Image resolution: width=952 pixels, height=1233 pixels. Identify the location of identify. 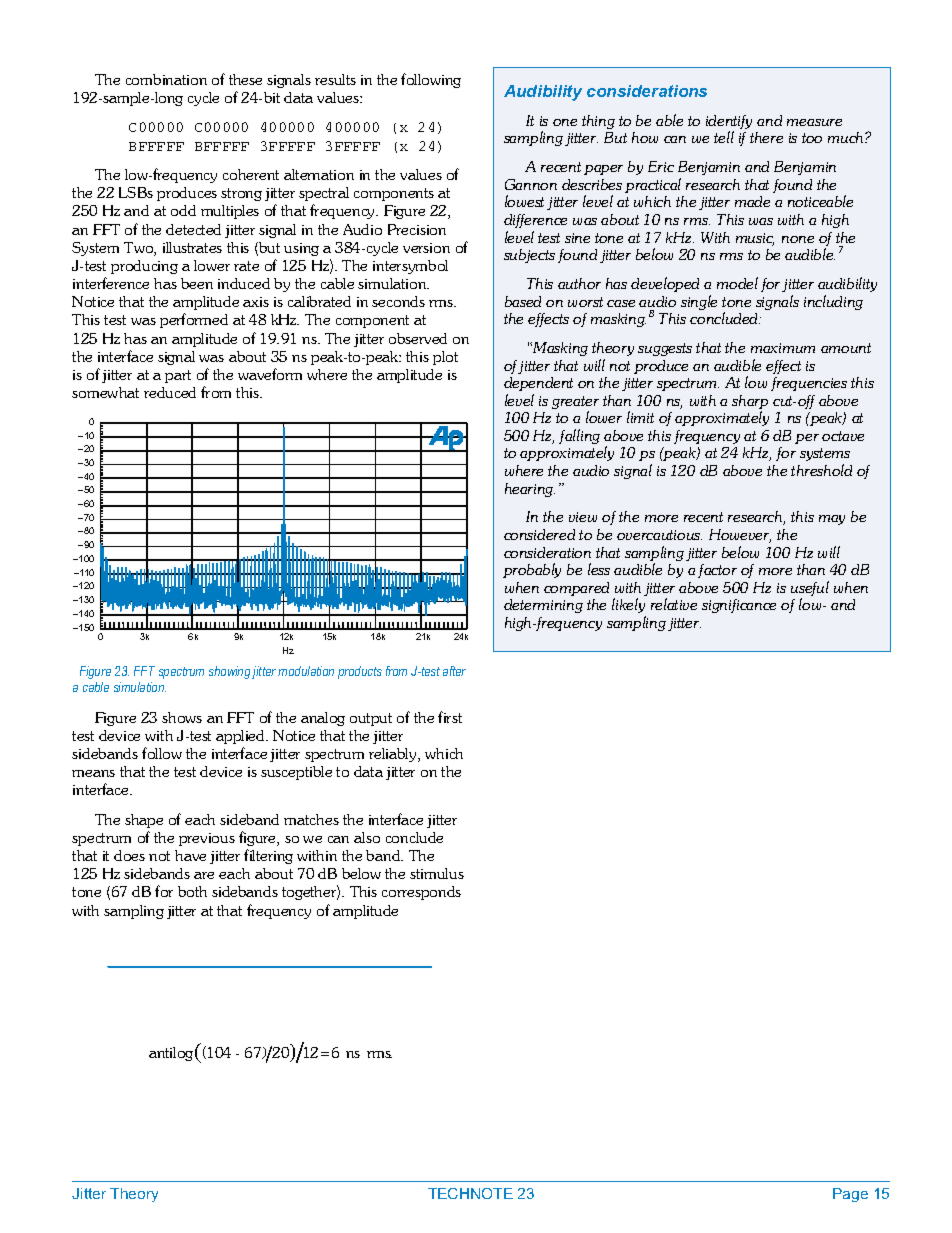
(729, 123).
